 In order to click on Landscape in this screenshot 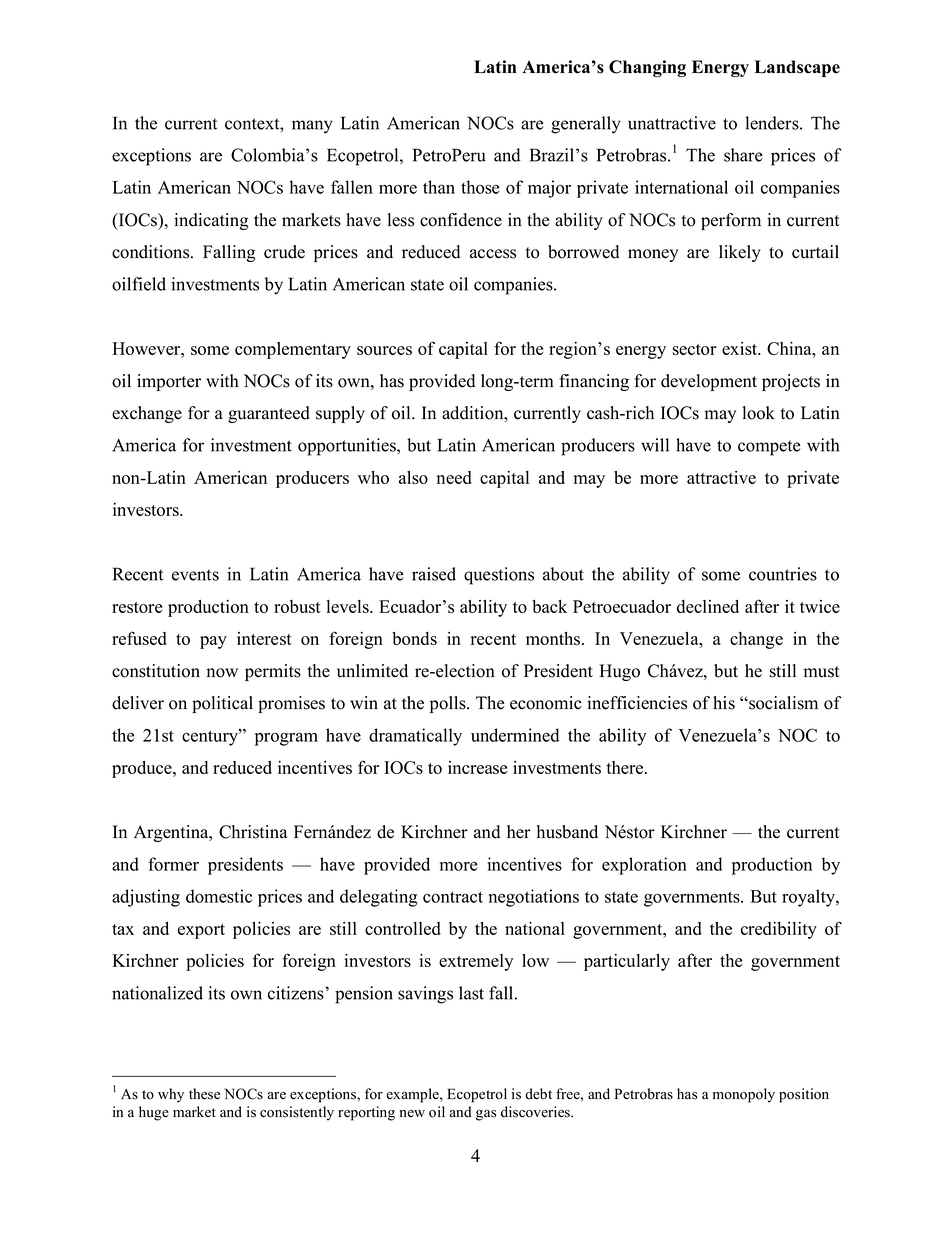, I will do `click(797, 68)`.
